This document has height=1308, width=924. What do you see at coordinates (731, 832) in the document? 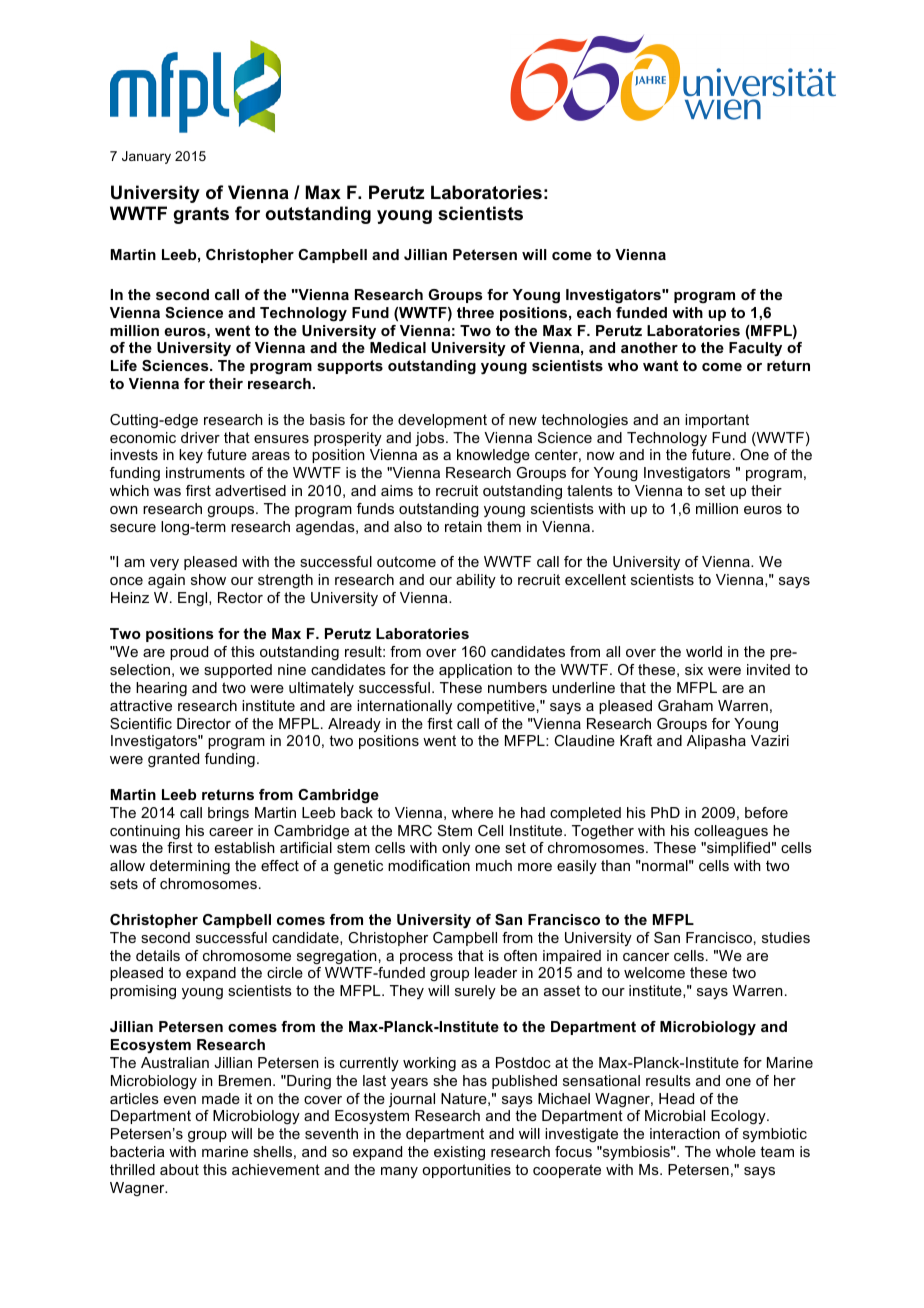
I see `colleagues` at bounding box center [731, 832].
